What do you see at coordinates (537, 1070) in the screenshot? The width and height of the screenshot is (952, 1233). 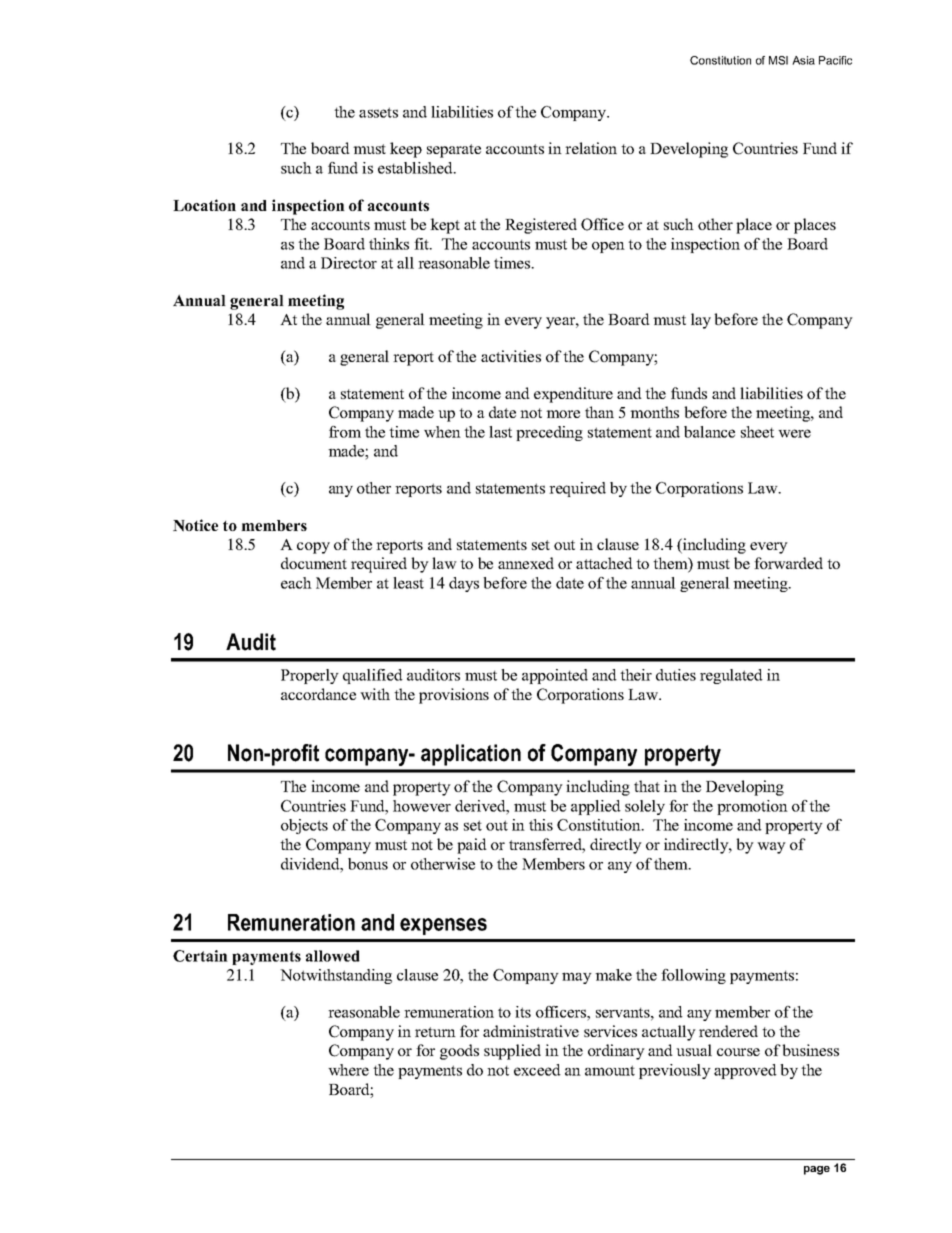 I see `exceed` at bounding box center [537, 1070].
